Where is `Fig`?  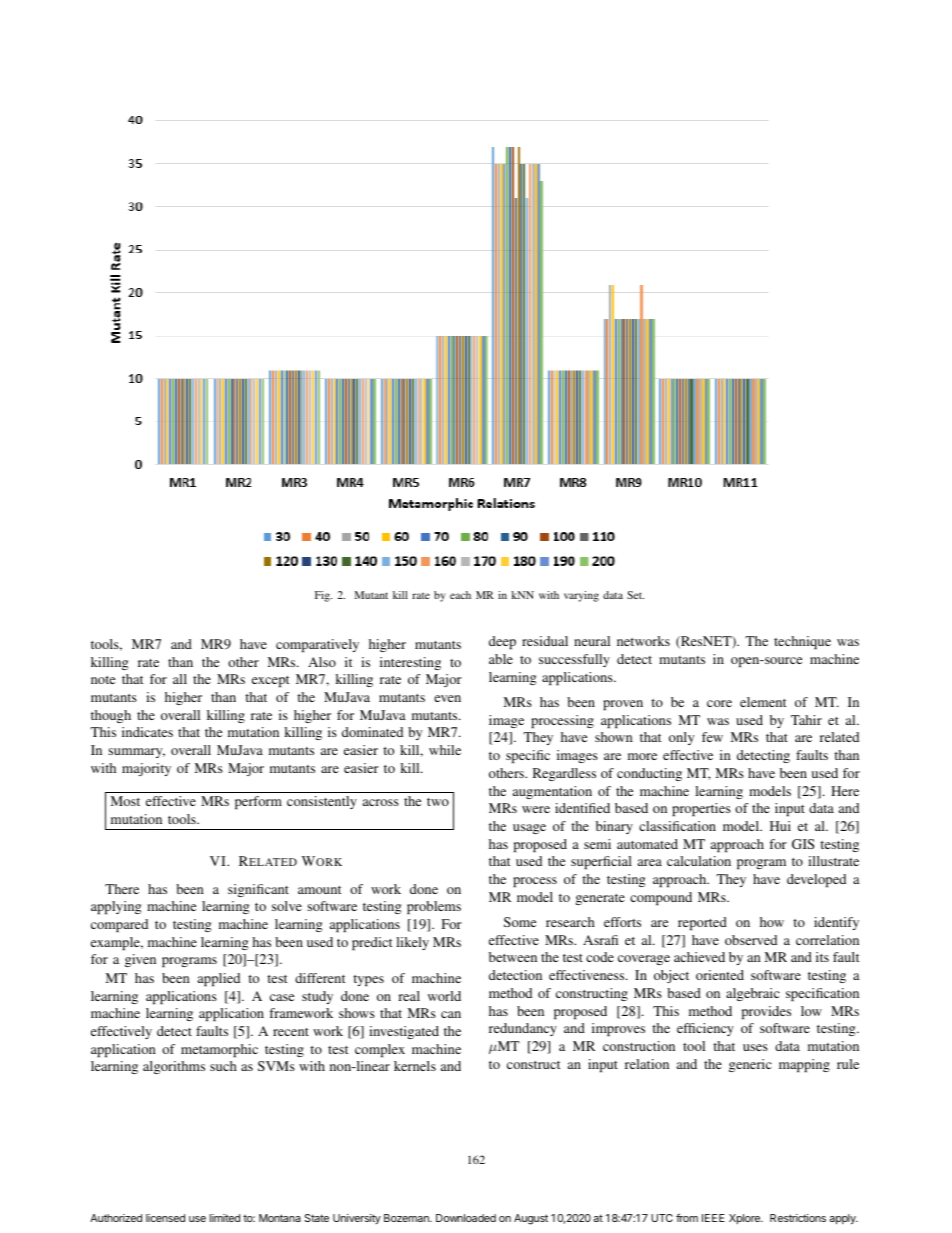 Fig is located at coordinates (323, 596).
